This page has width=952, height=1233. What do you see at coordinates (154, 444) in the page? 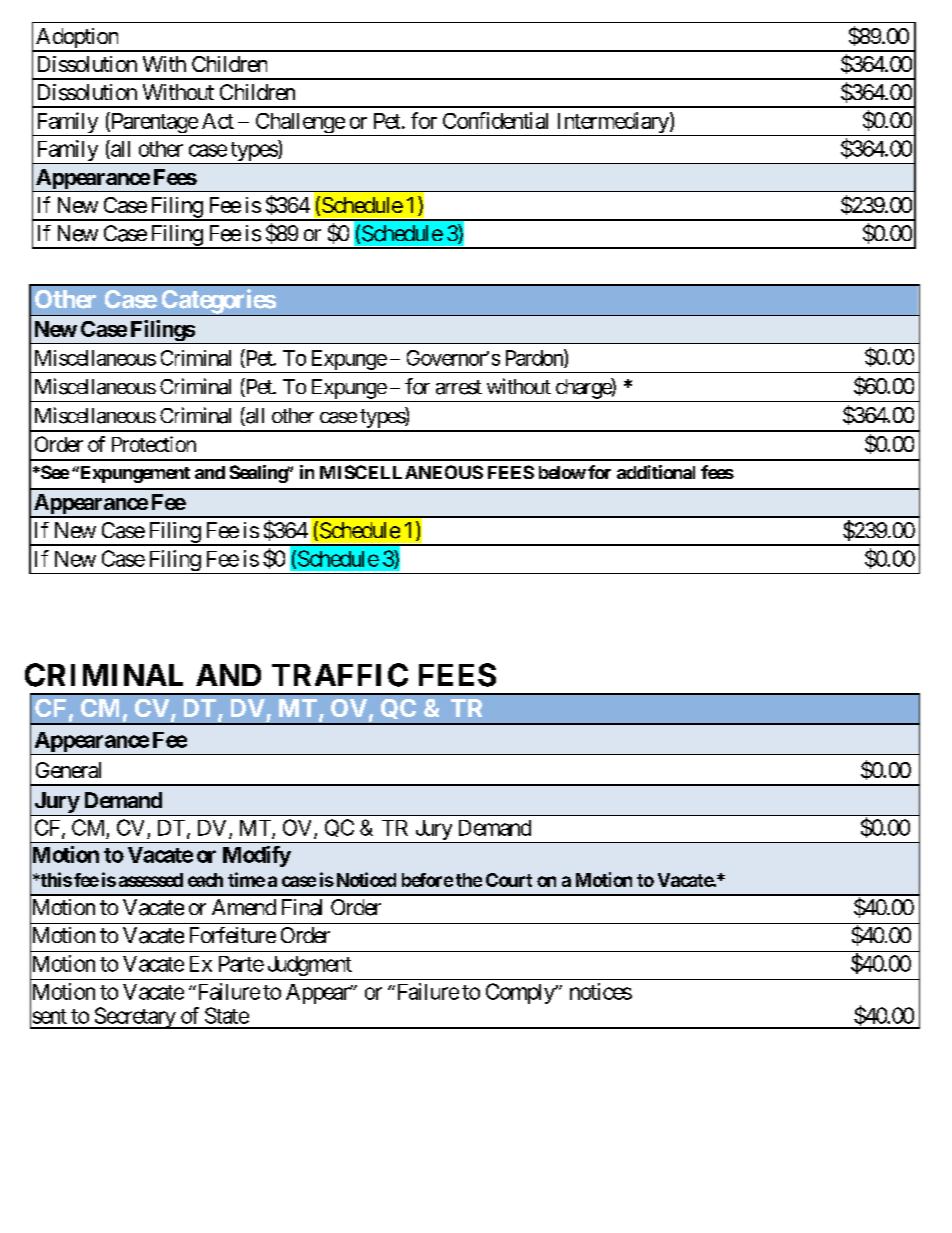
I see `Protection` at bounding box center [154, 444].
